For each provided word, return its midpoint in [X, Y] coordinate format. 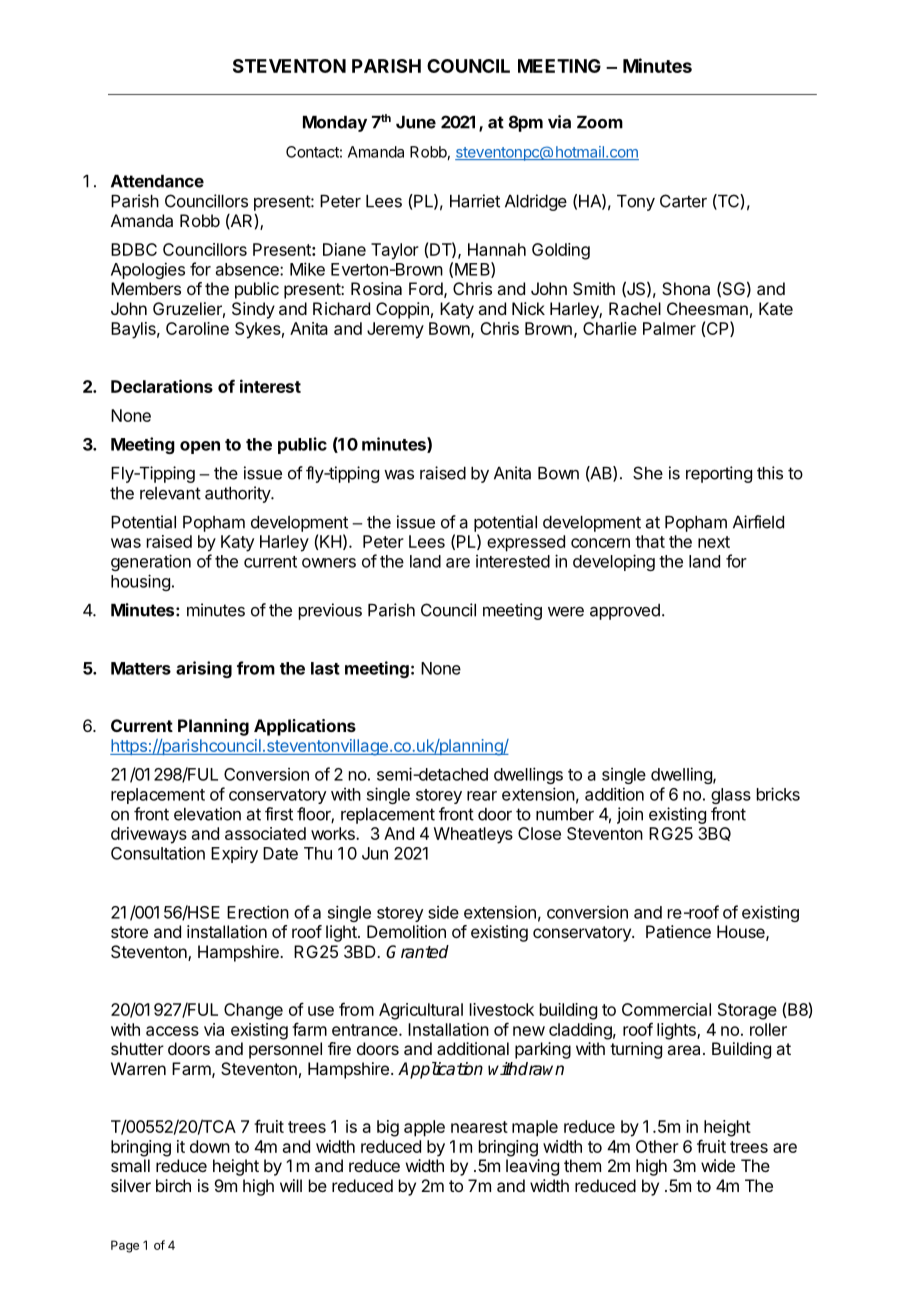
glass [731, 796]
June [416, 122]
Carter [683, 201]
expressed [526, 543]
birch [173, 1185]
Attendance [157, 181]
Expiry [234, 854]
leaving [532, 1167]
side [443, 912]
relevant [170, 493]
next [714, 542]
